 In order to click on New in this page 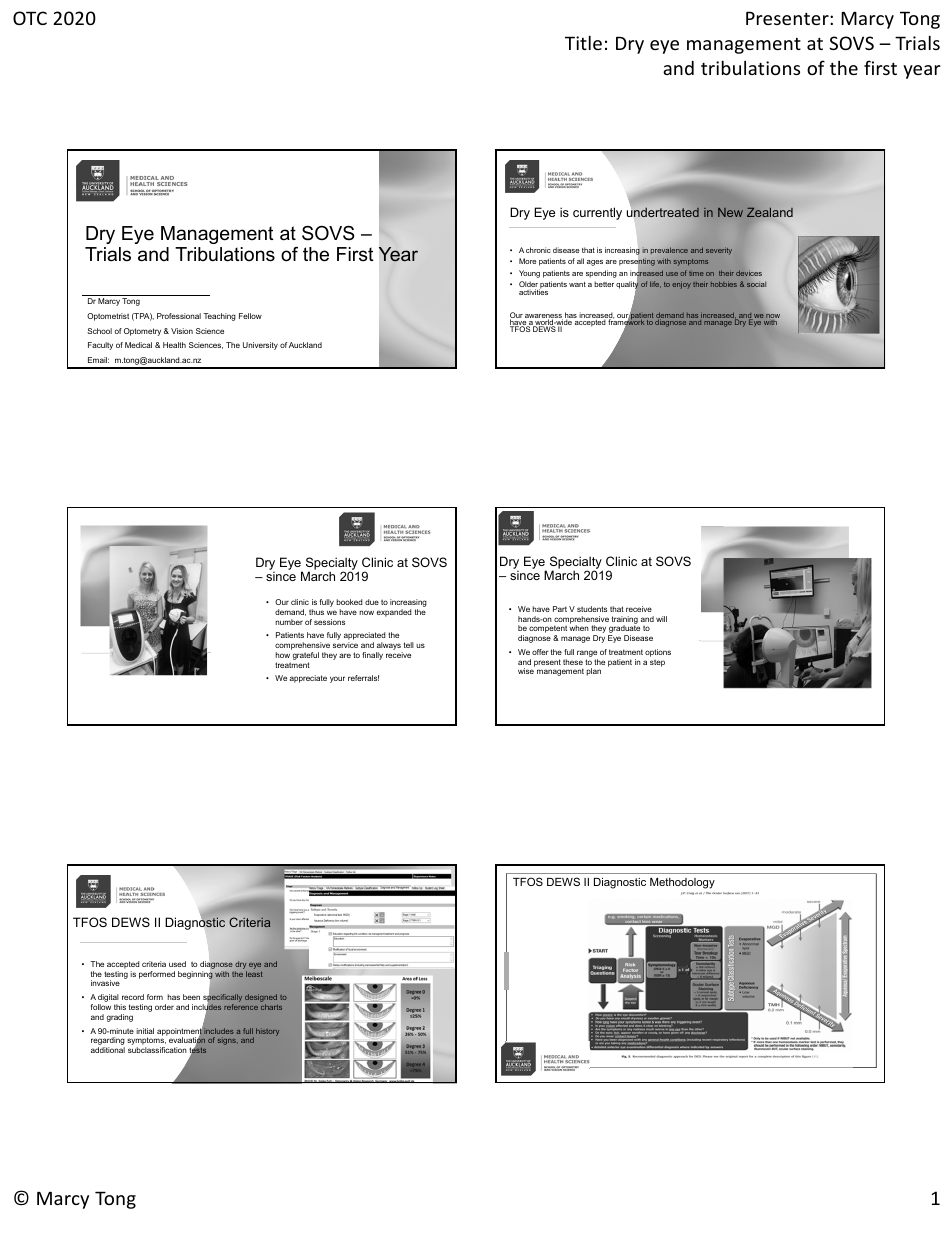, I will do `click(730, 212)`.
